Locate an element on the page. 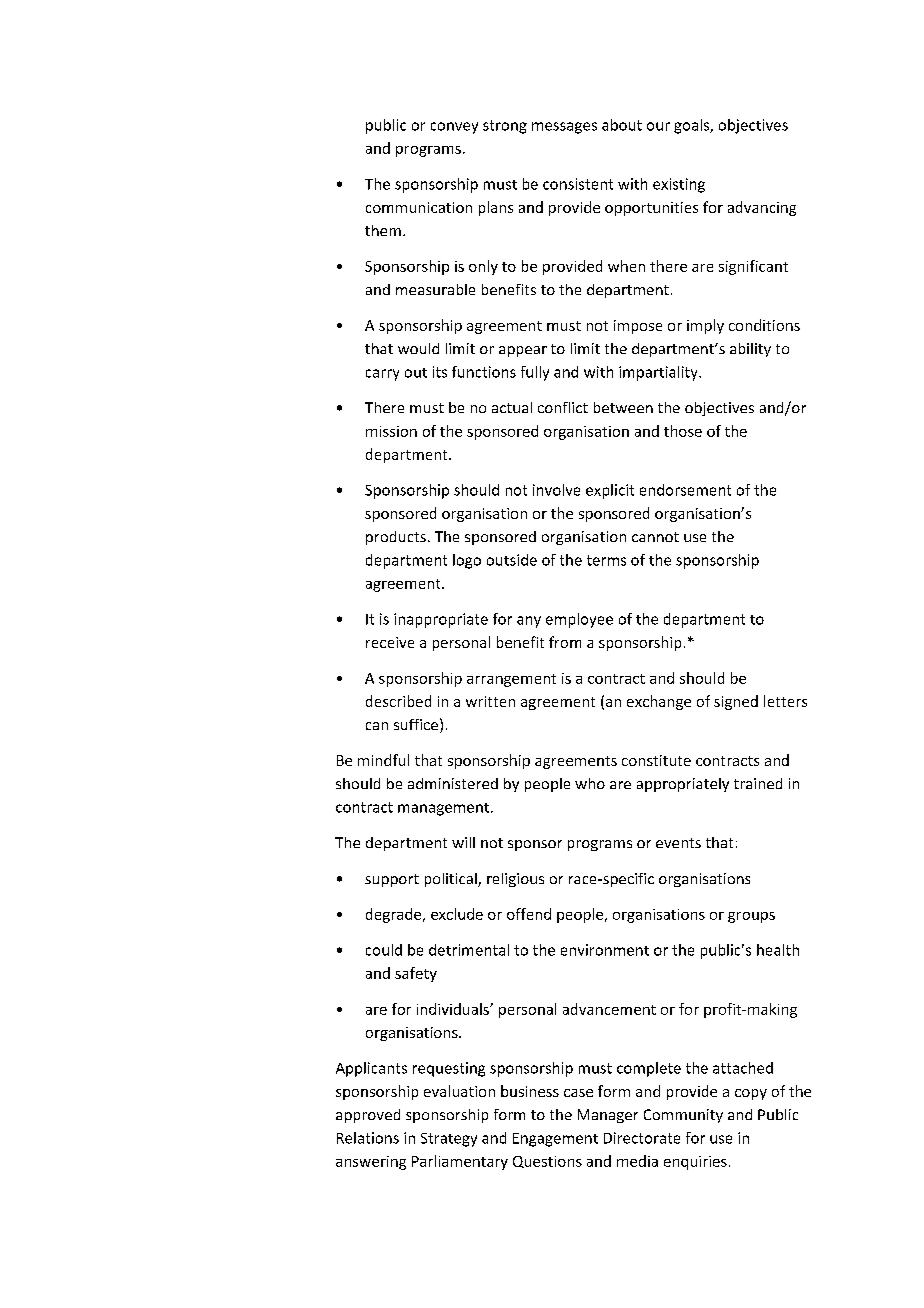 Image resolution: width=924 pixels, height=1308 pixels. goals is located at coordinates (693, 126).
